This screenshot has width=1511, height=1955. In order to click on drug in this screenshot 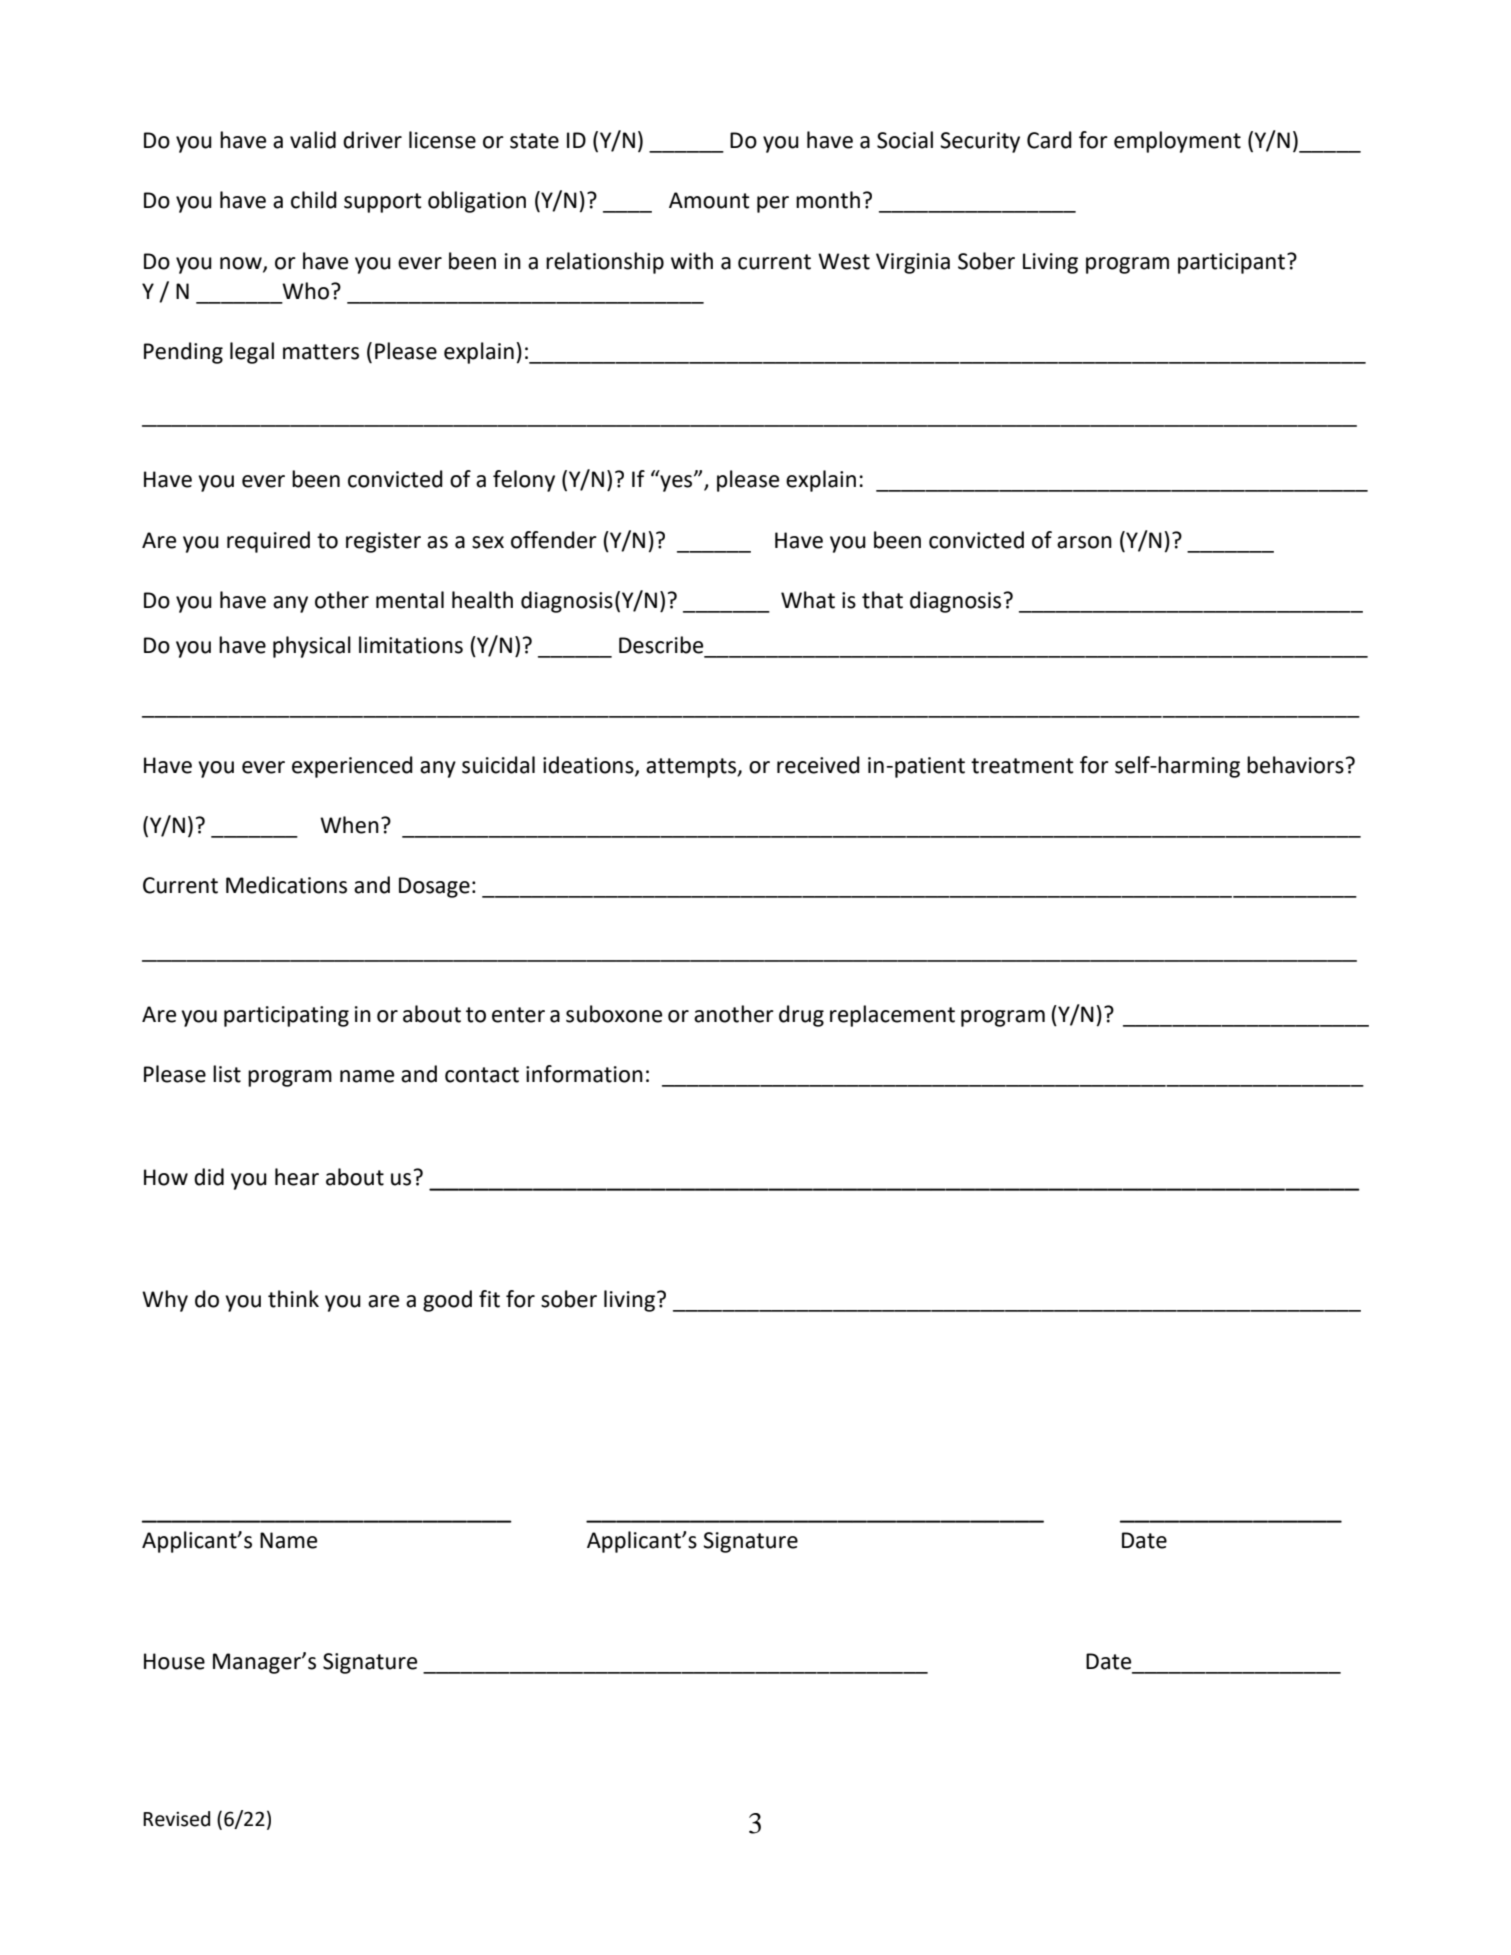, I will do `click(801, 1016)`.
